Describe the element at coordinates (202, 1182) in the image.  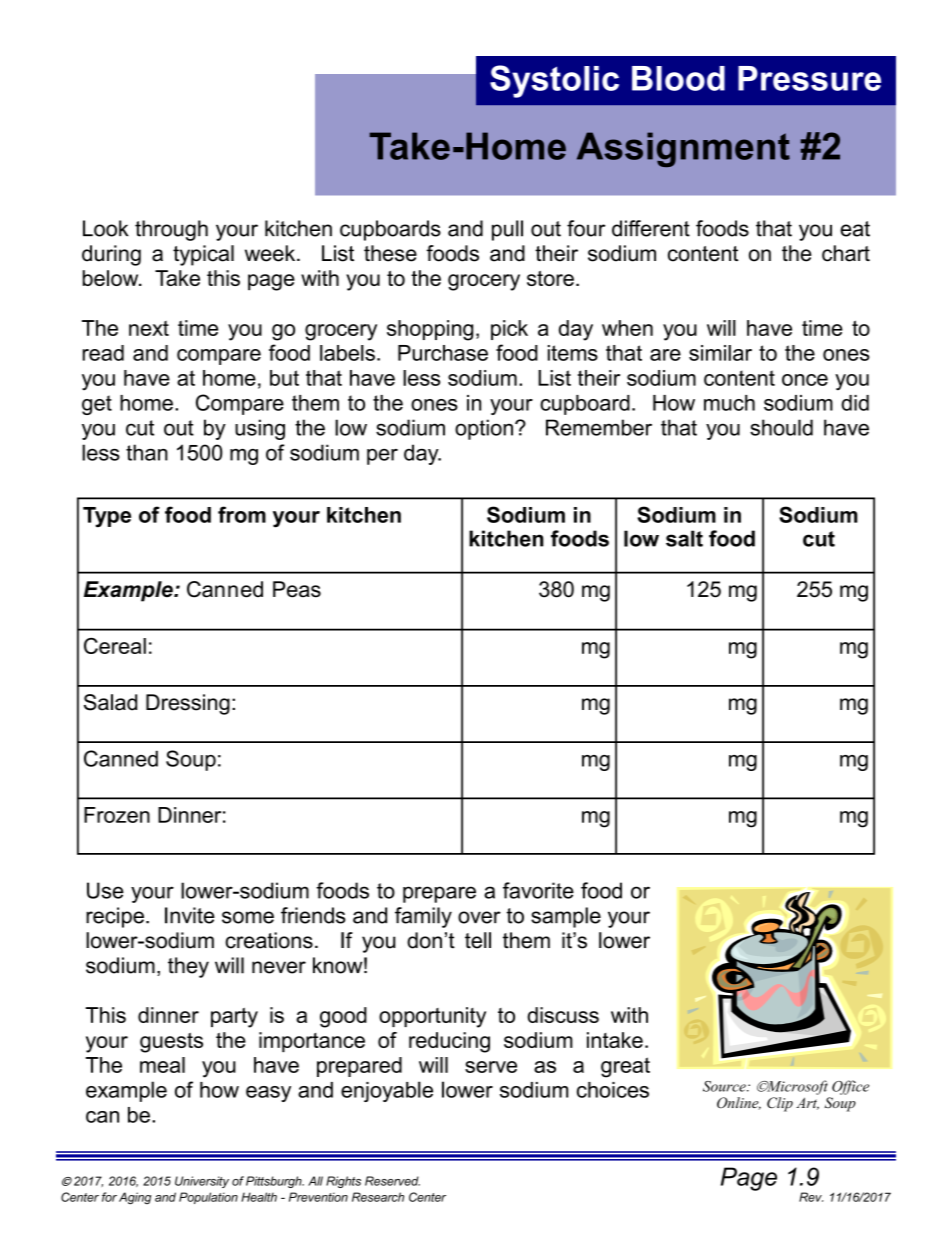
I see `University` at that location.
